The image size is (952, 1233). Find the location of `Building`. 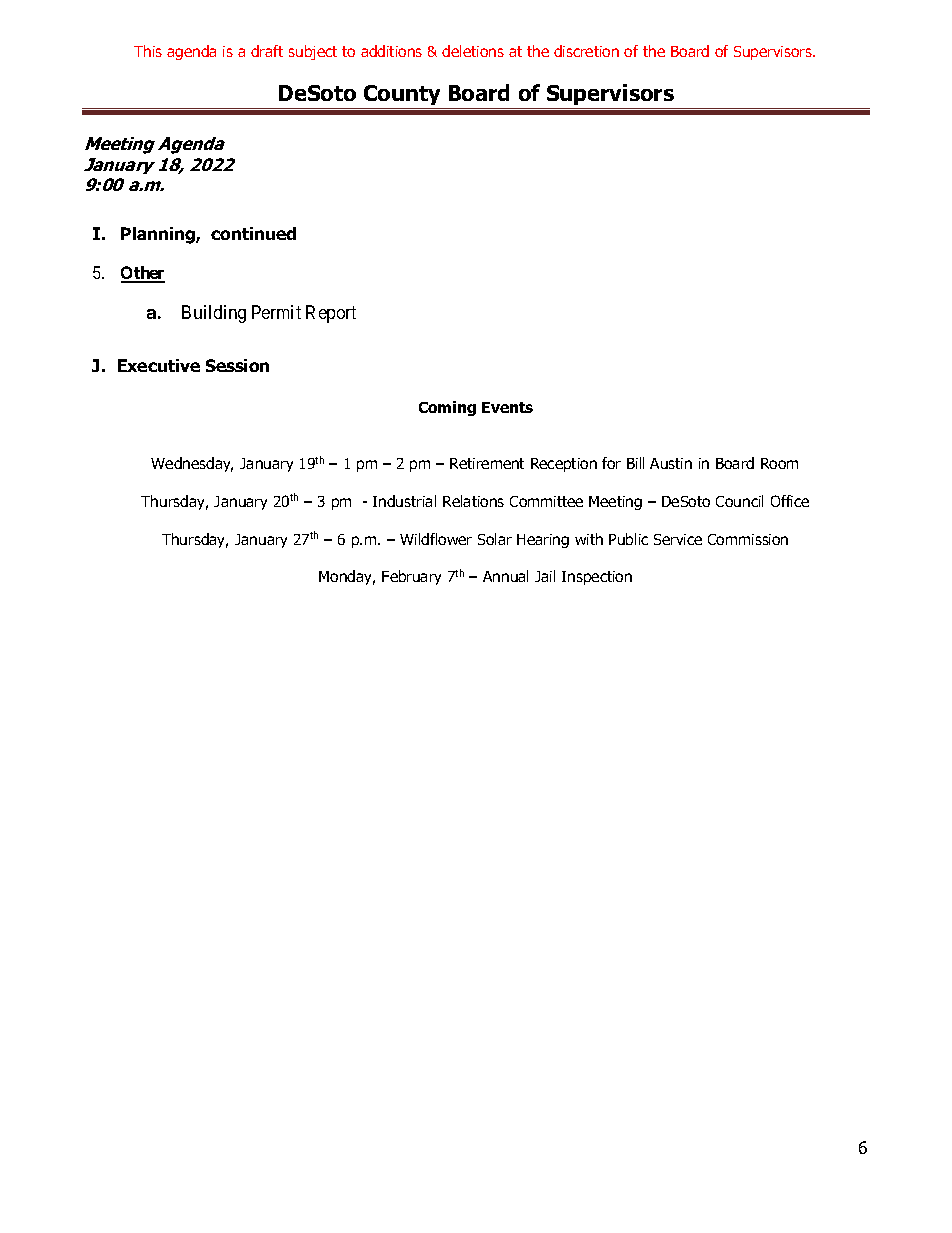

Building is located at coordinates (214, 314).
